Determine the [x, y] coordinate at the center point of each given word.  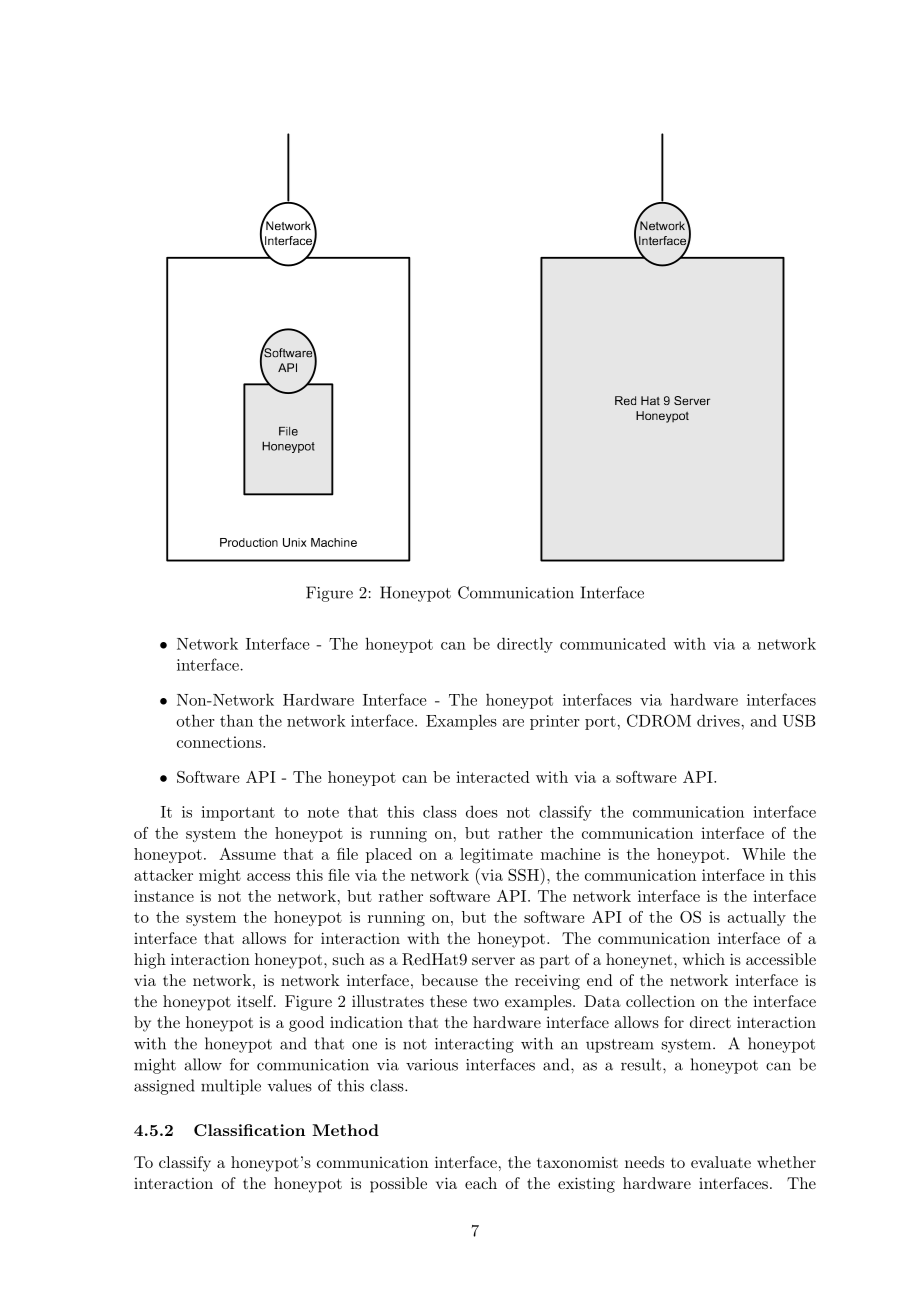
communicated [613, 644]
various [432, 1065]
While [763, 854]
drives [719, 720]
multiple [231, 1087]
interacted [493, 777]
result [641, 1064]
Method [345, 1130]
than [236, 720]
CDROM [659, 720]
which [704, 959]
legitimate [496, 856]
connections [220, 742]
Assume [247, 854]
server [493, 961]
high [150, 961]
